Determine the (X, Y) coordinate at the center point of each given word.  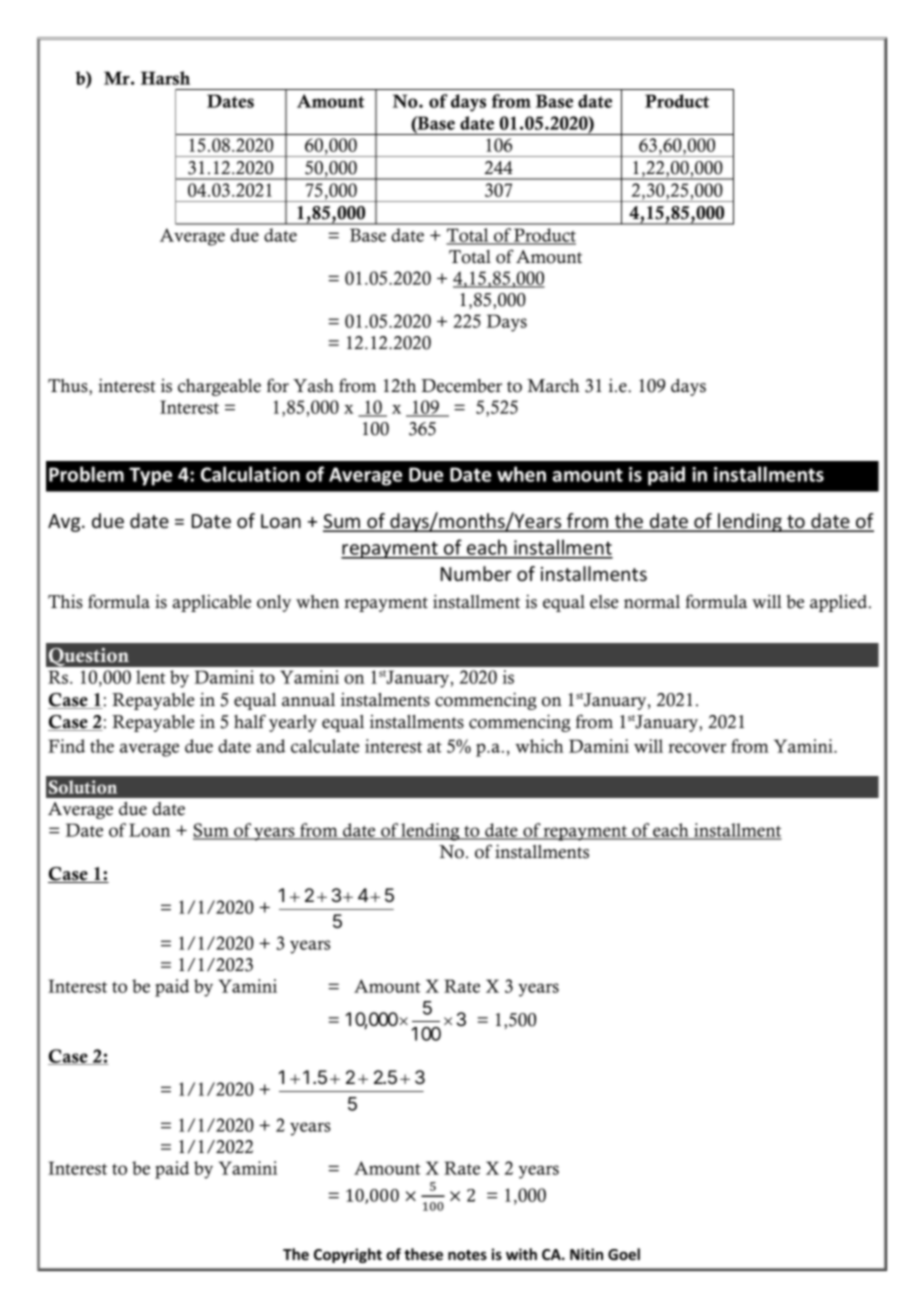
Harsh (165, 78)
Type (150, 476)
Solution (83, 787)
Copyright (348, 1255)
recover (697, 748)
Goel (624, 1254)
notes (467, 1255)
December (461, 386)
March (553, 386)
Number (476, 573)
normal (652, 602)
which (539, 746)
